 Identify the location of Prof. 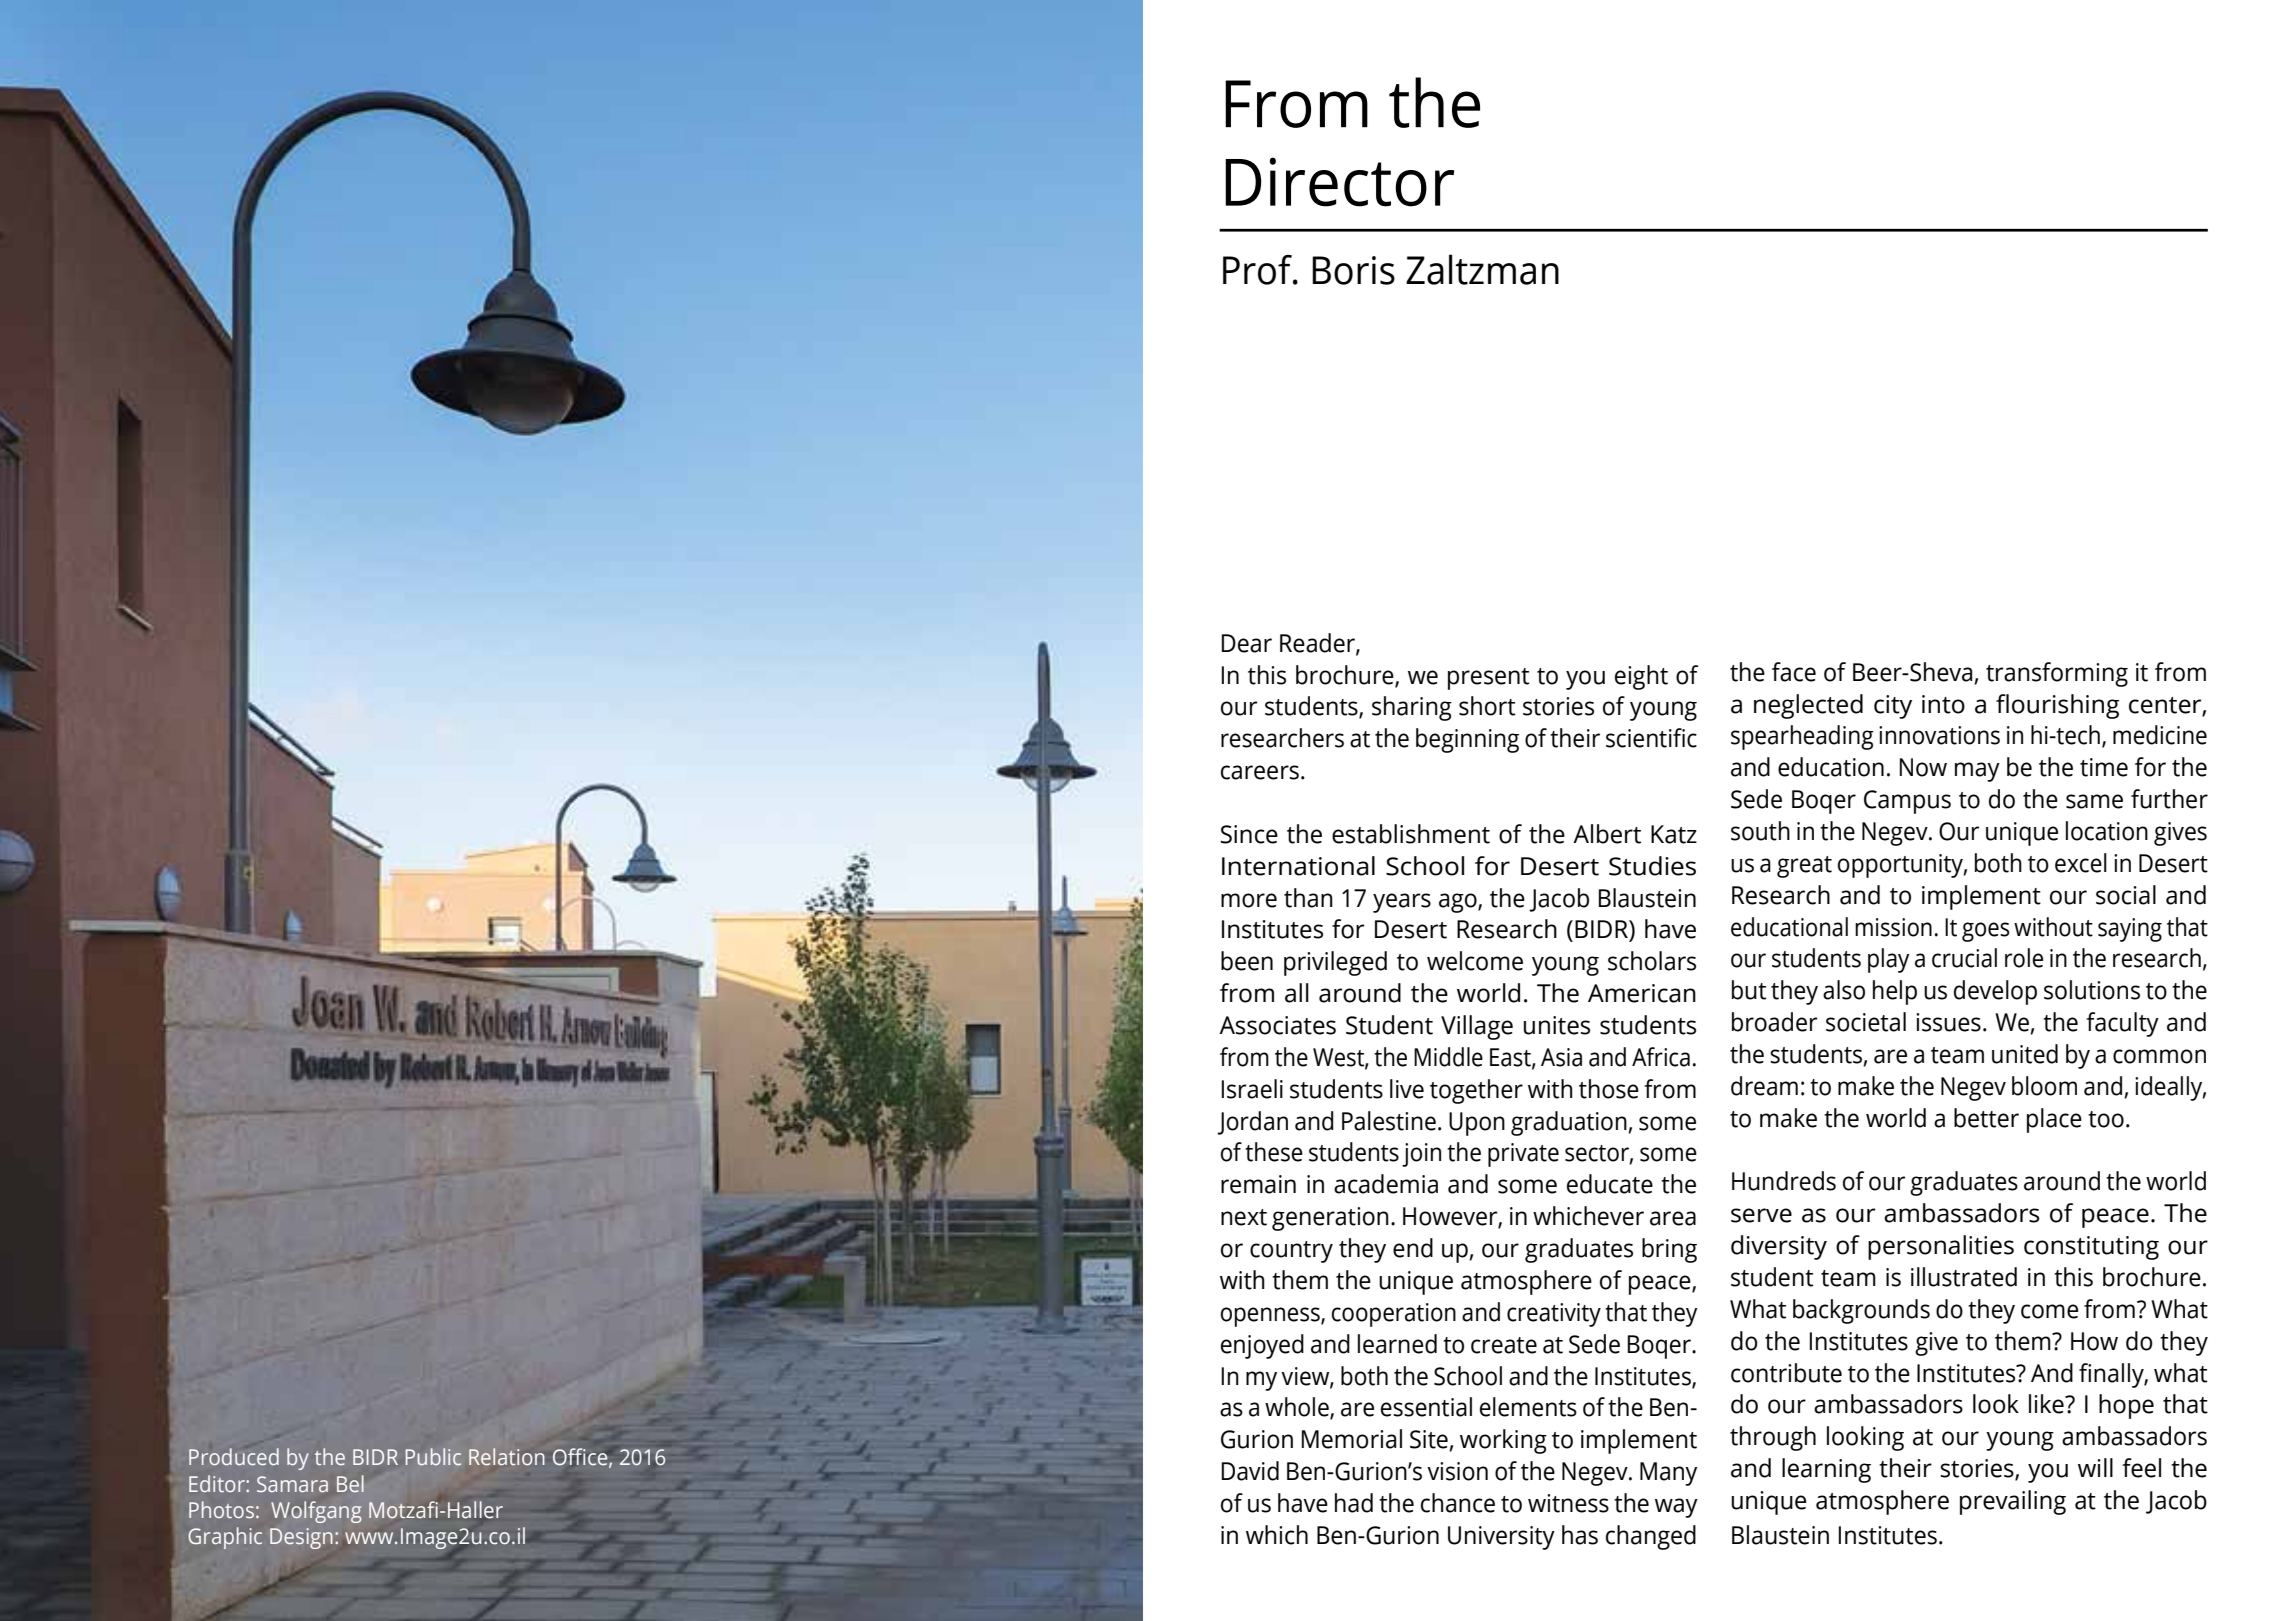
(1258, 270).
